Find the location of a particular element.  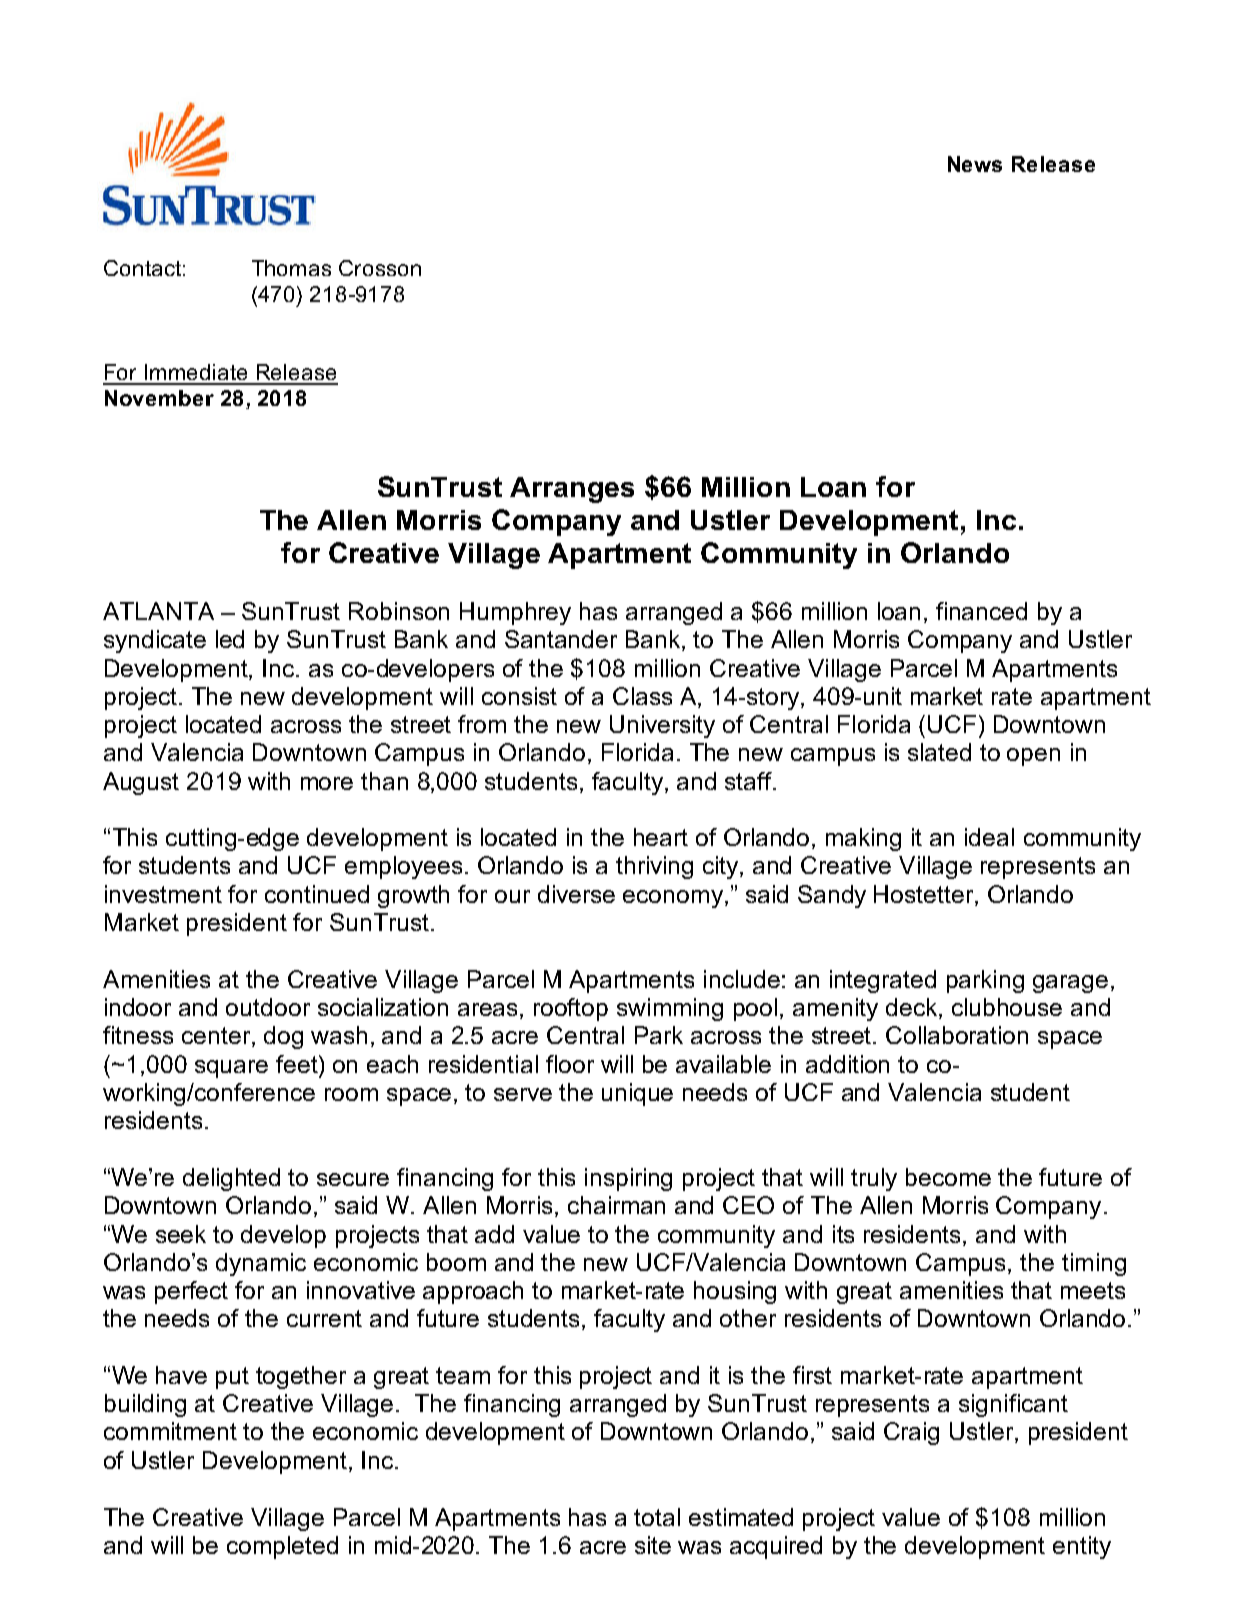

slated is located at coordinates (939, 752).
